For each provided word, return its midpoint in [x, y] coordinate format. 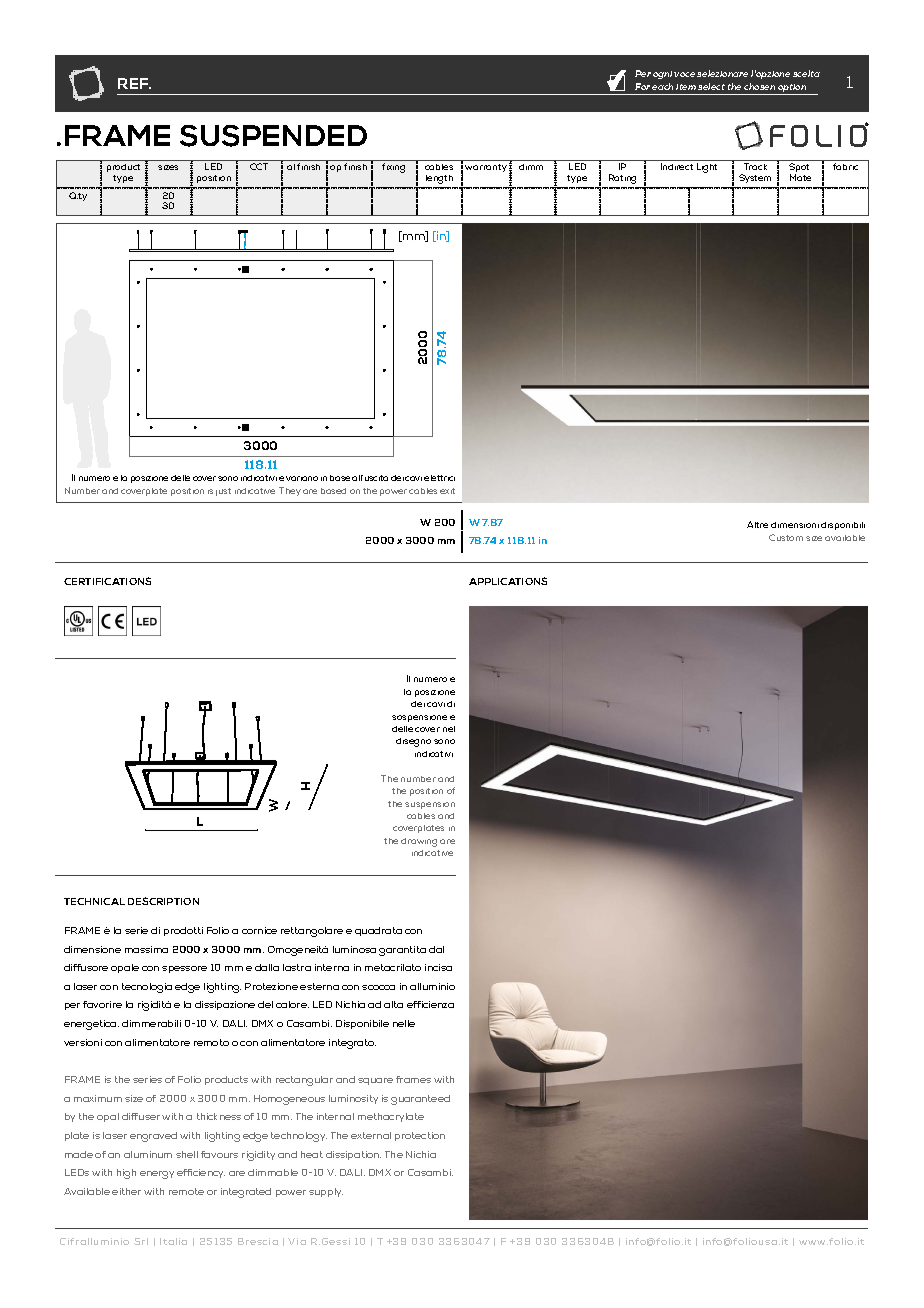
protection [420, 1136]
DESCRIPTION [163, 901]
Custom [786, 537]
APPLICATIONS [508, 581]
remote [186, 1191]
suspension [430, 805]
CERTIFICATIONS [107, 581]
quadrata [378, 931]
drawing [419, 842]
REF [134, 83]
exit [447, 491]
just [223, 492]
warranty [486, 168]
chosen [759, 86]
